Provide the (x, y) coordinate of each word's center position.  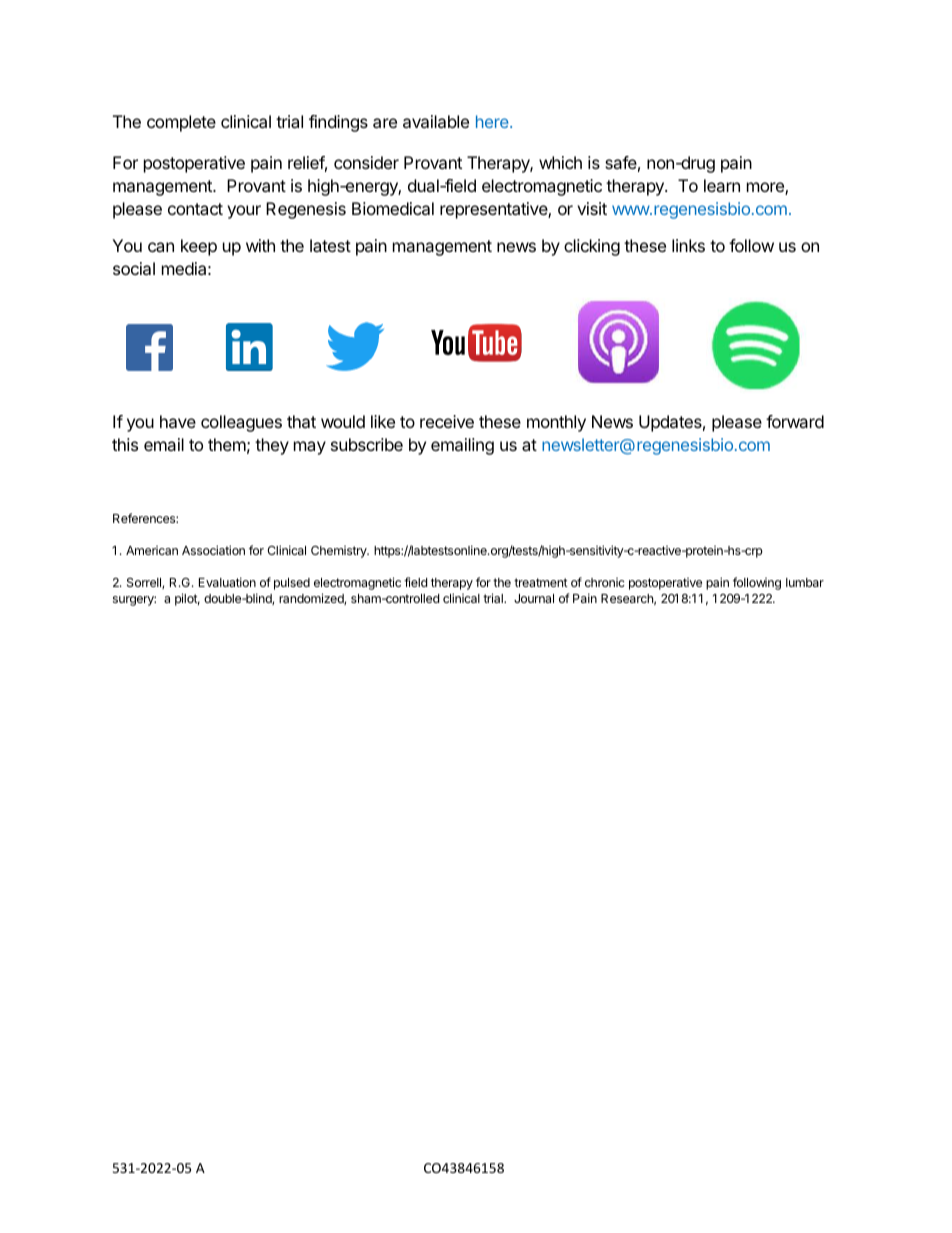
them (227, 444)
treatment (541, 582)
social (134, 268)
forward (795, 421)
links (688, 245)
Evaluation (227, 582)
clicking (592, 247)
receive (447, 421)
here (493, 121)
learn (722, 185)
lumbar (805, 582)
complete (181, 123)
